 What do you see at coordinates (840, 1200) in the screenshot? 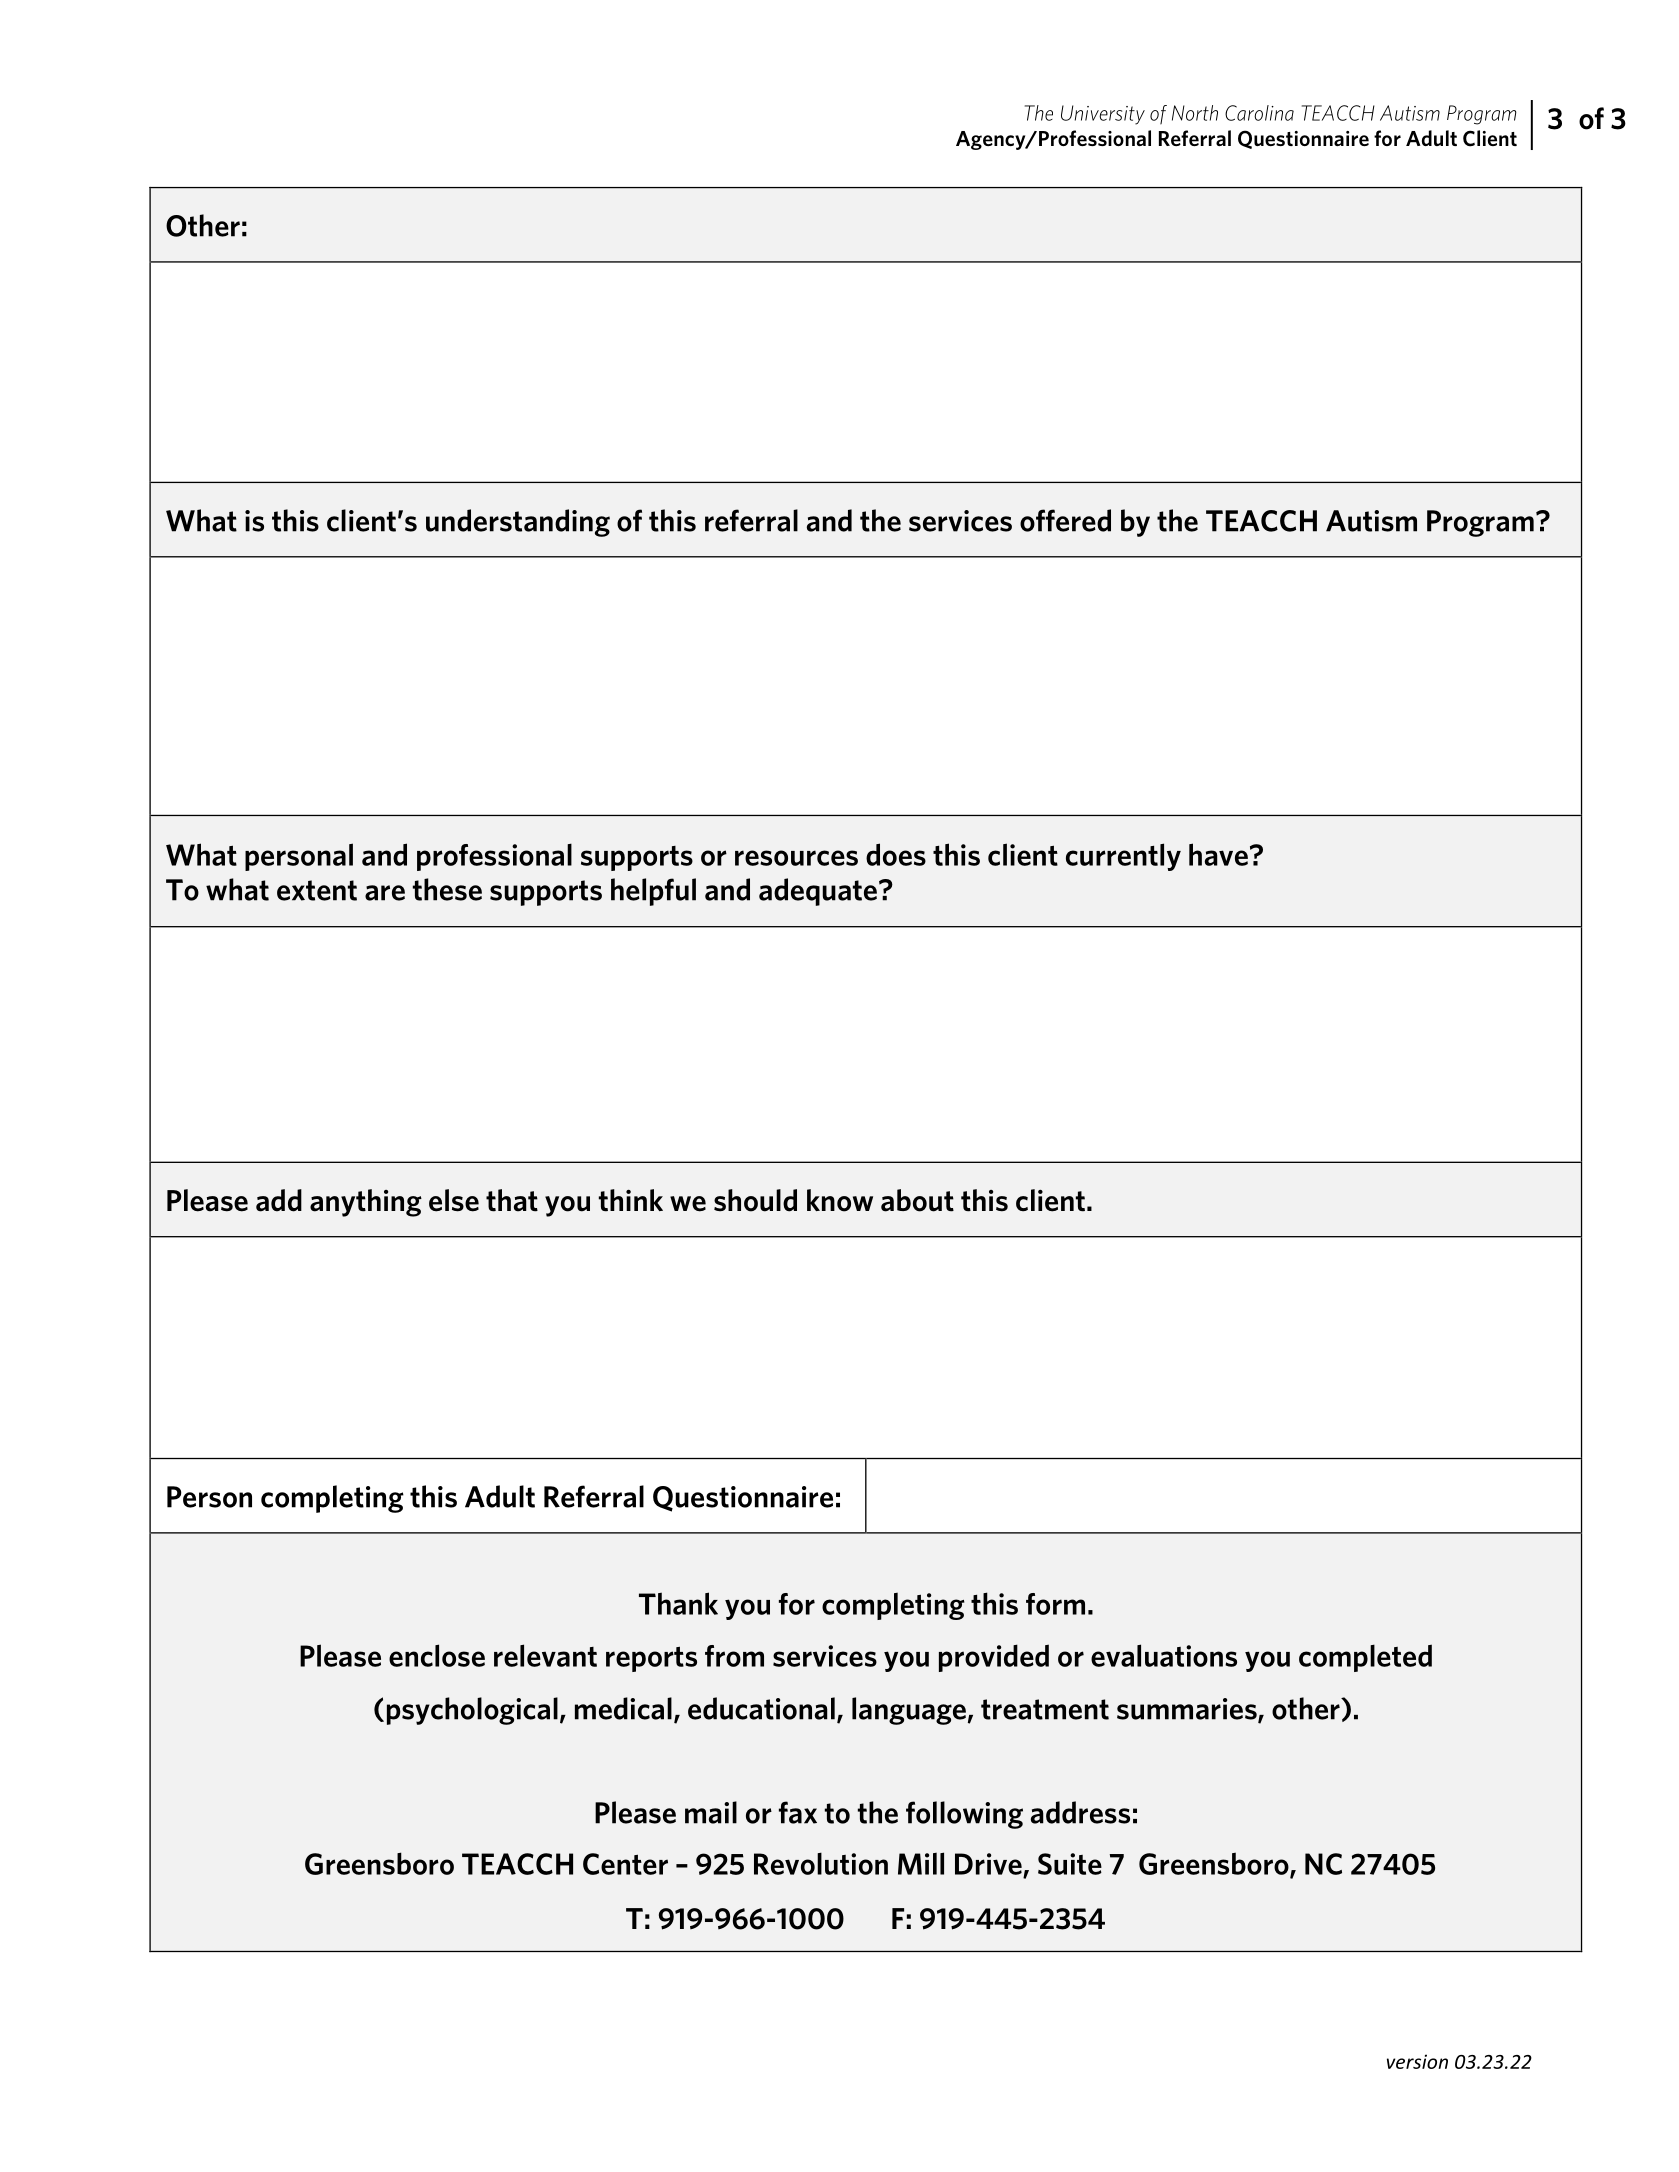
I see `know` at bounding box center [840, 1200].
